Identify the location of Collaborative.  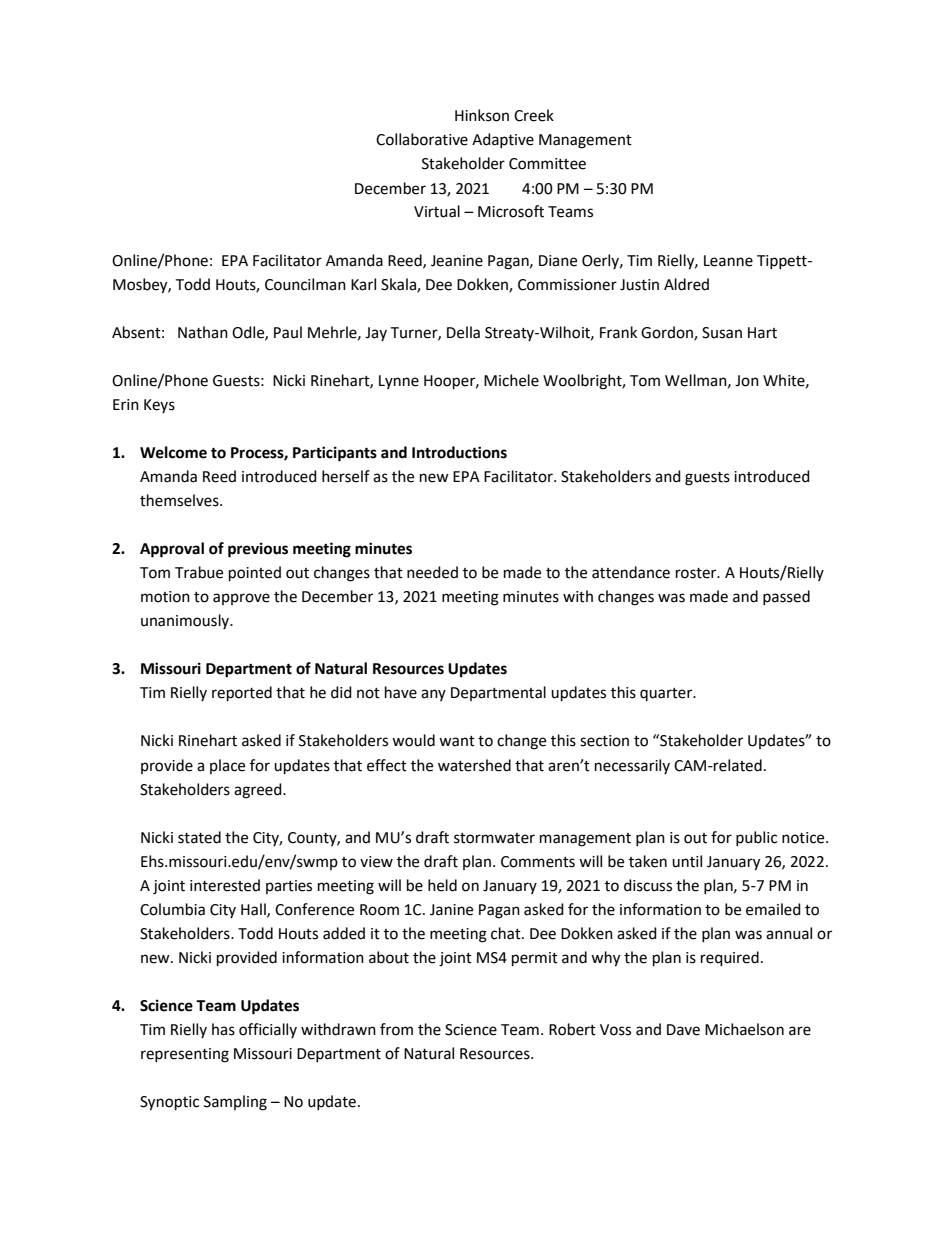
(422, 139).
